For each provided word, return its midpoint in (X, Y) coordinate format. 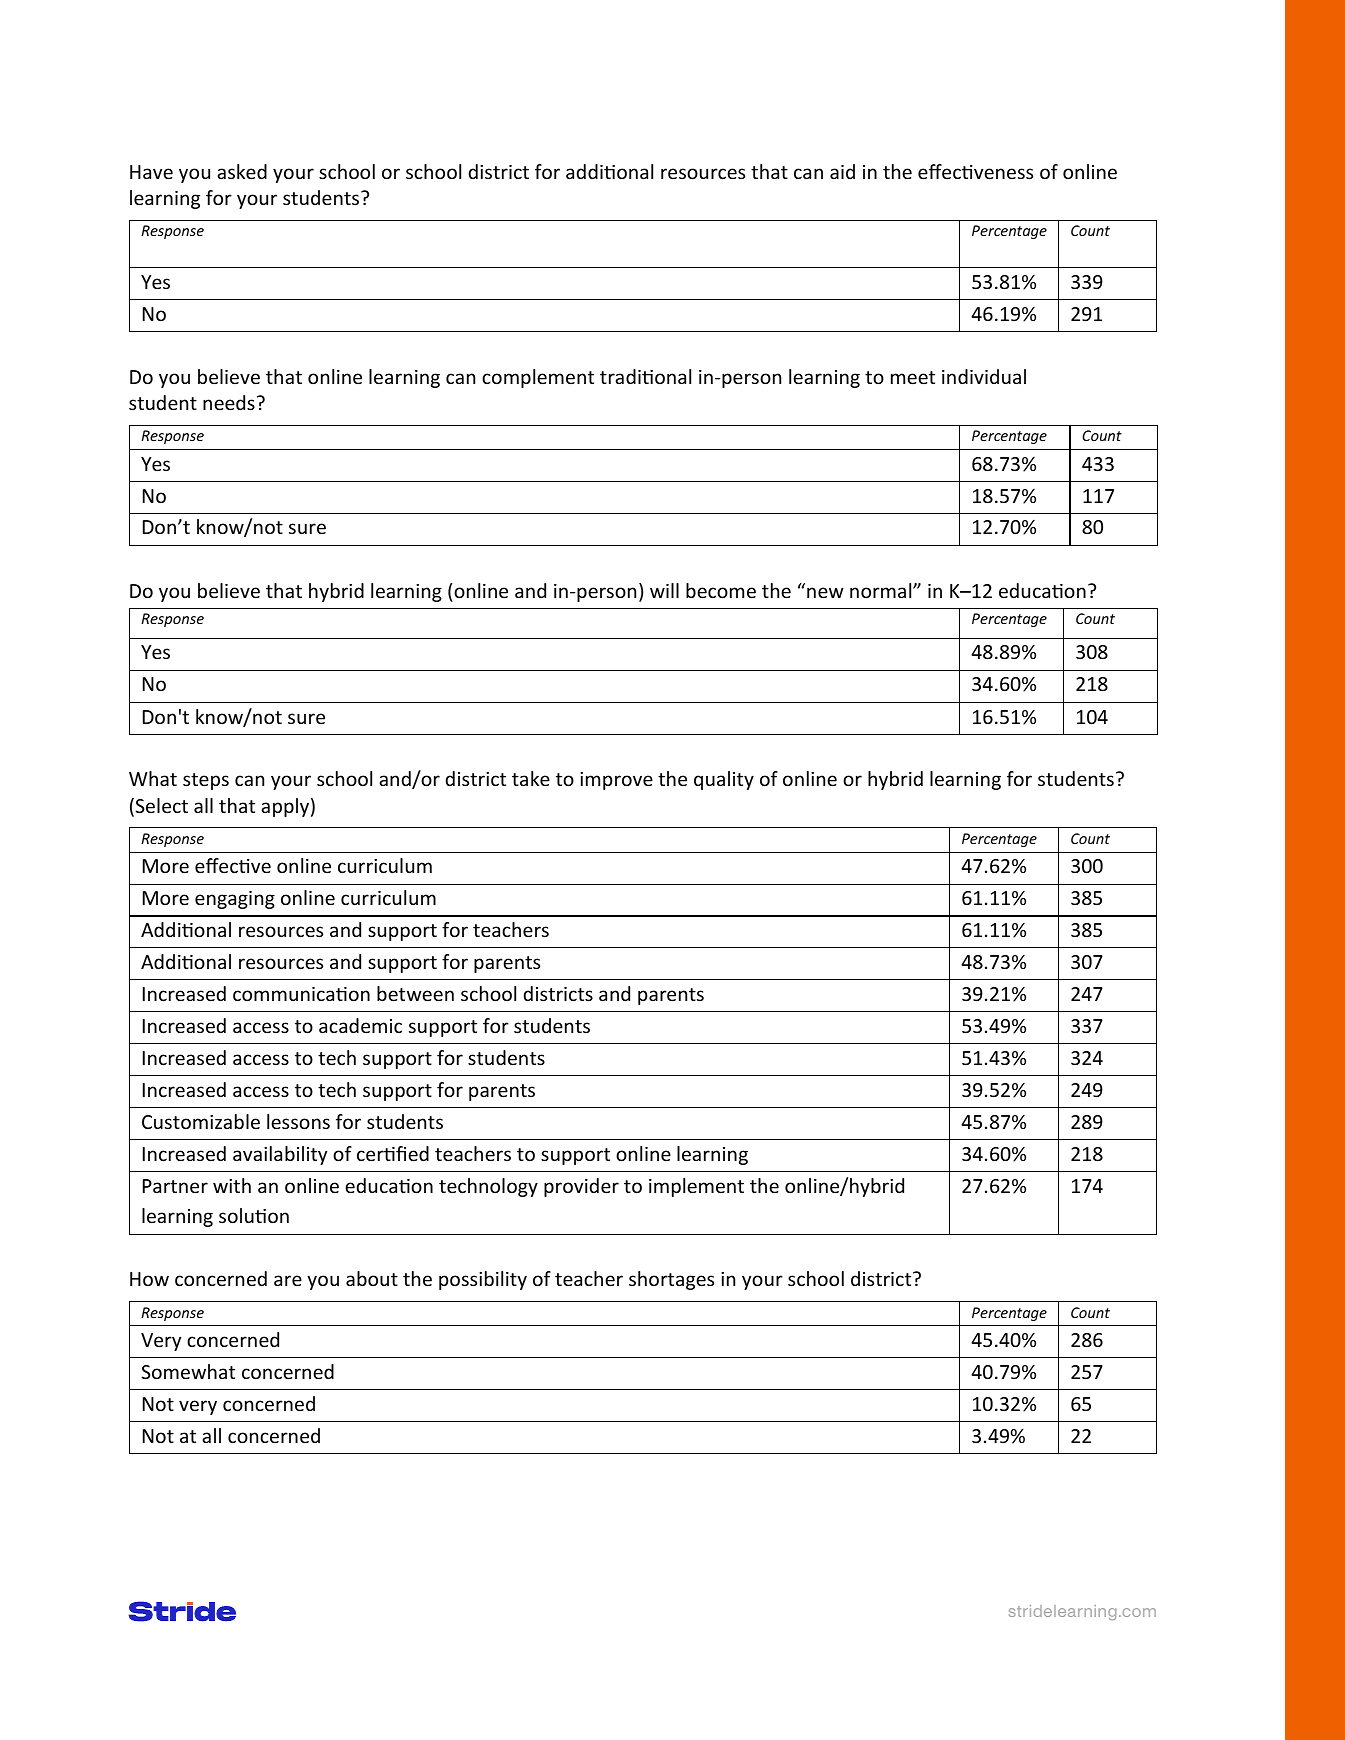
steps (206, 781)
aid (842, 171)
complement (538, 378)
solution (254, 1215)
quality (724, 780)
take (531, 778)
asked (242, 171)
